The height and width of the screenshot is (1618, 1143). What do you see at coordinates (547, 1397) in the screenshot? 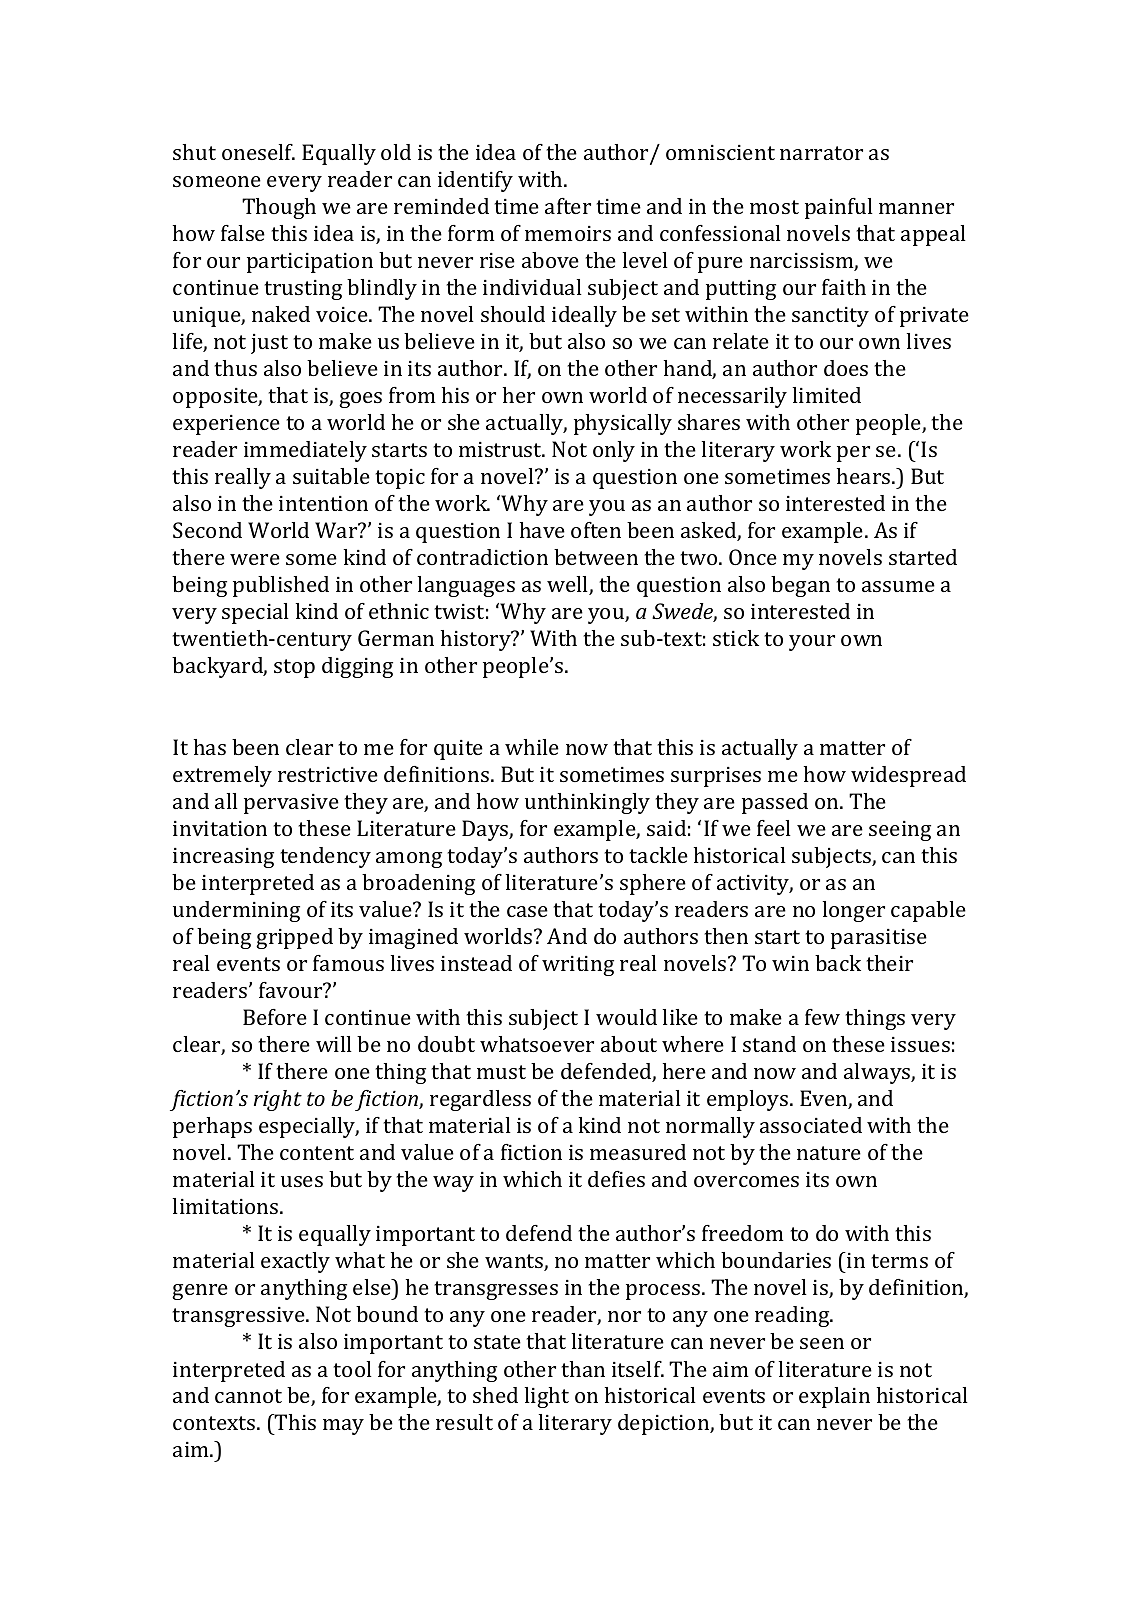
I see `light` at bounding box center [547, 1397].
